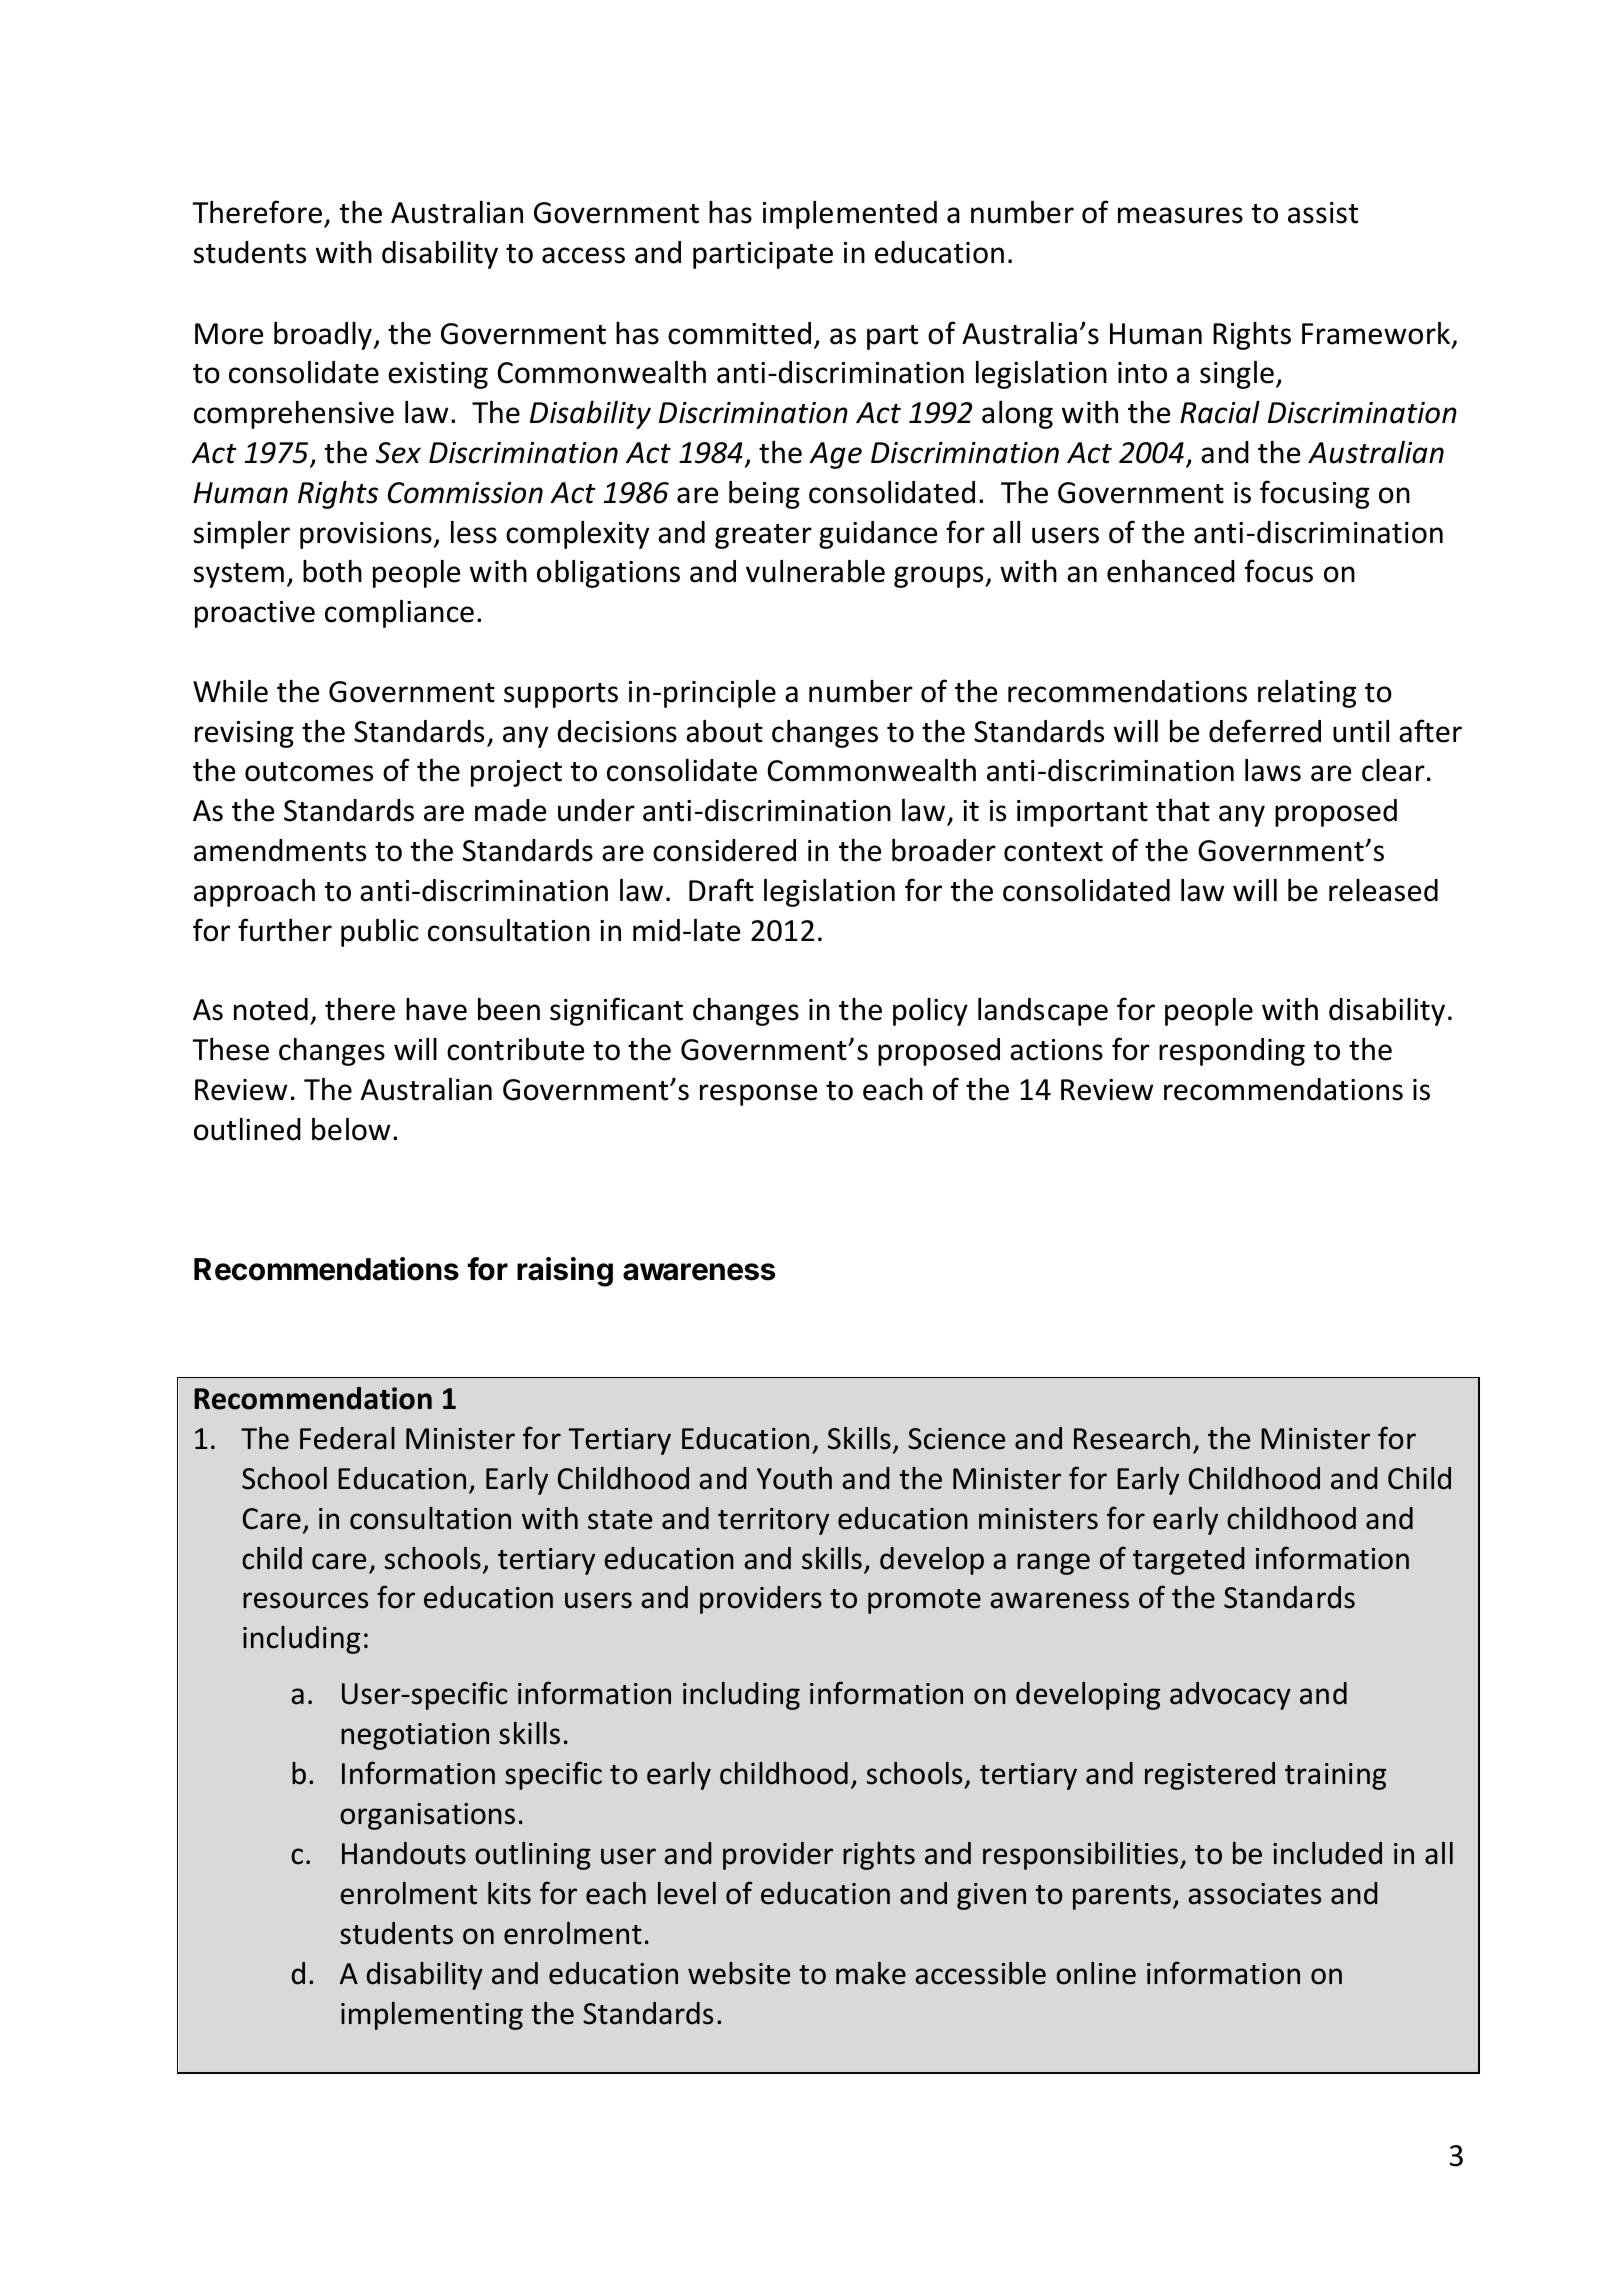 This screenshot has width=1618, height=2289. I want to click on below, so click(351, 1129).
